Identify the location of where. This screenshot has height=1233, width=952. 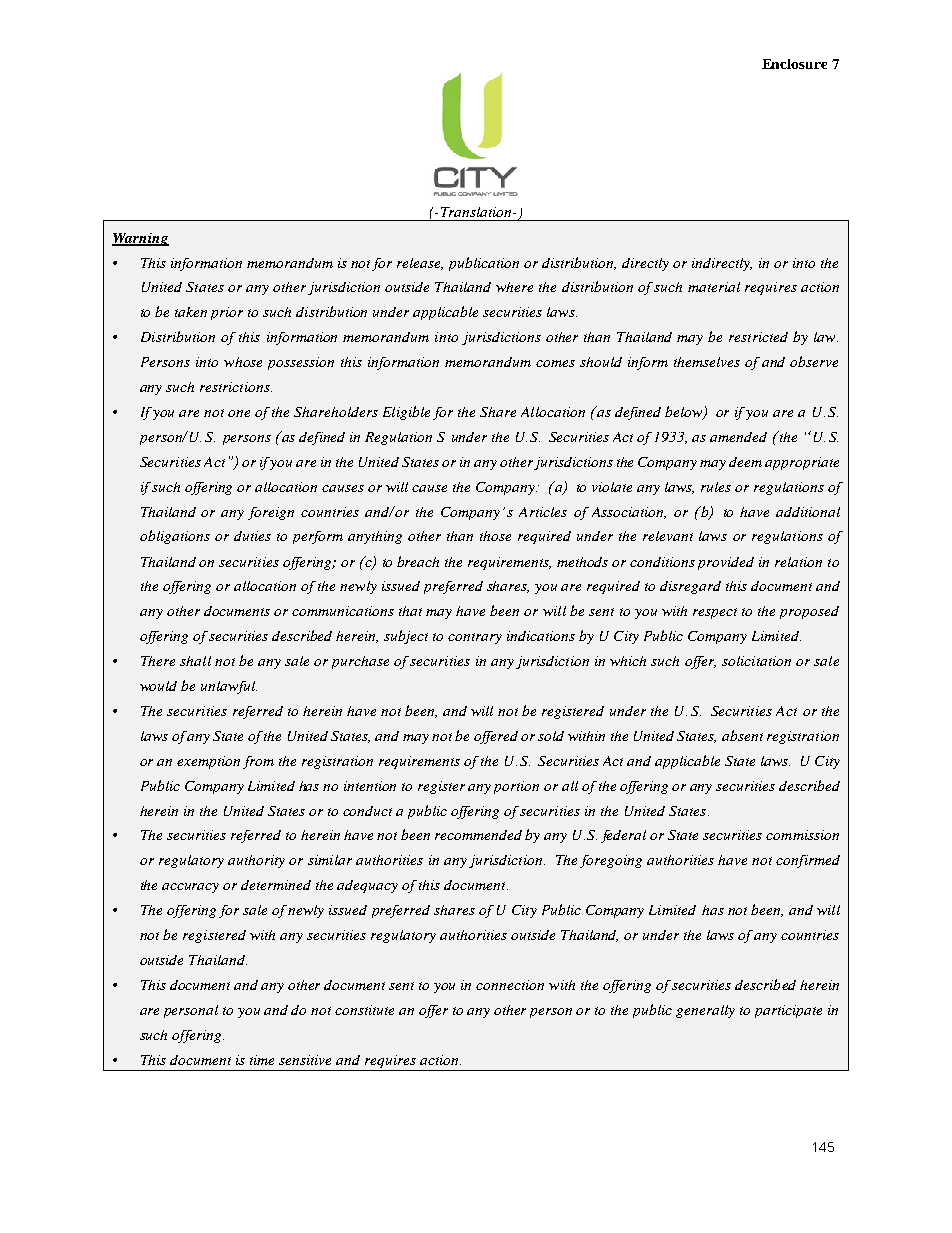
(514, 287).
